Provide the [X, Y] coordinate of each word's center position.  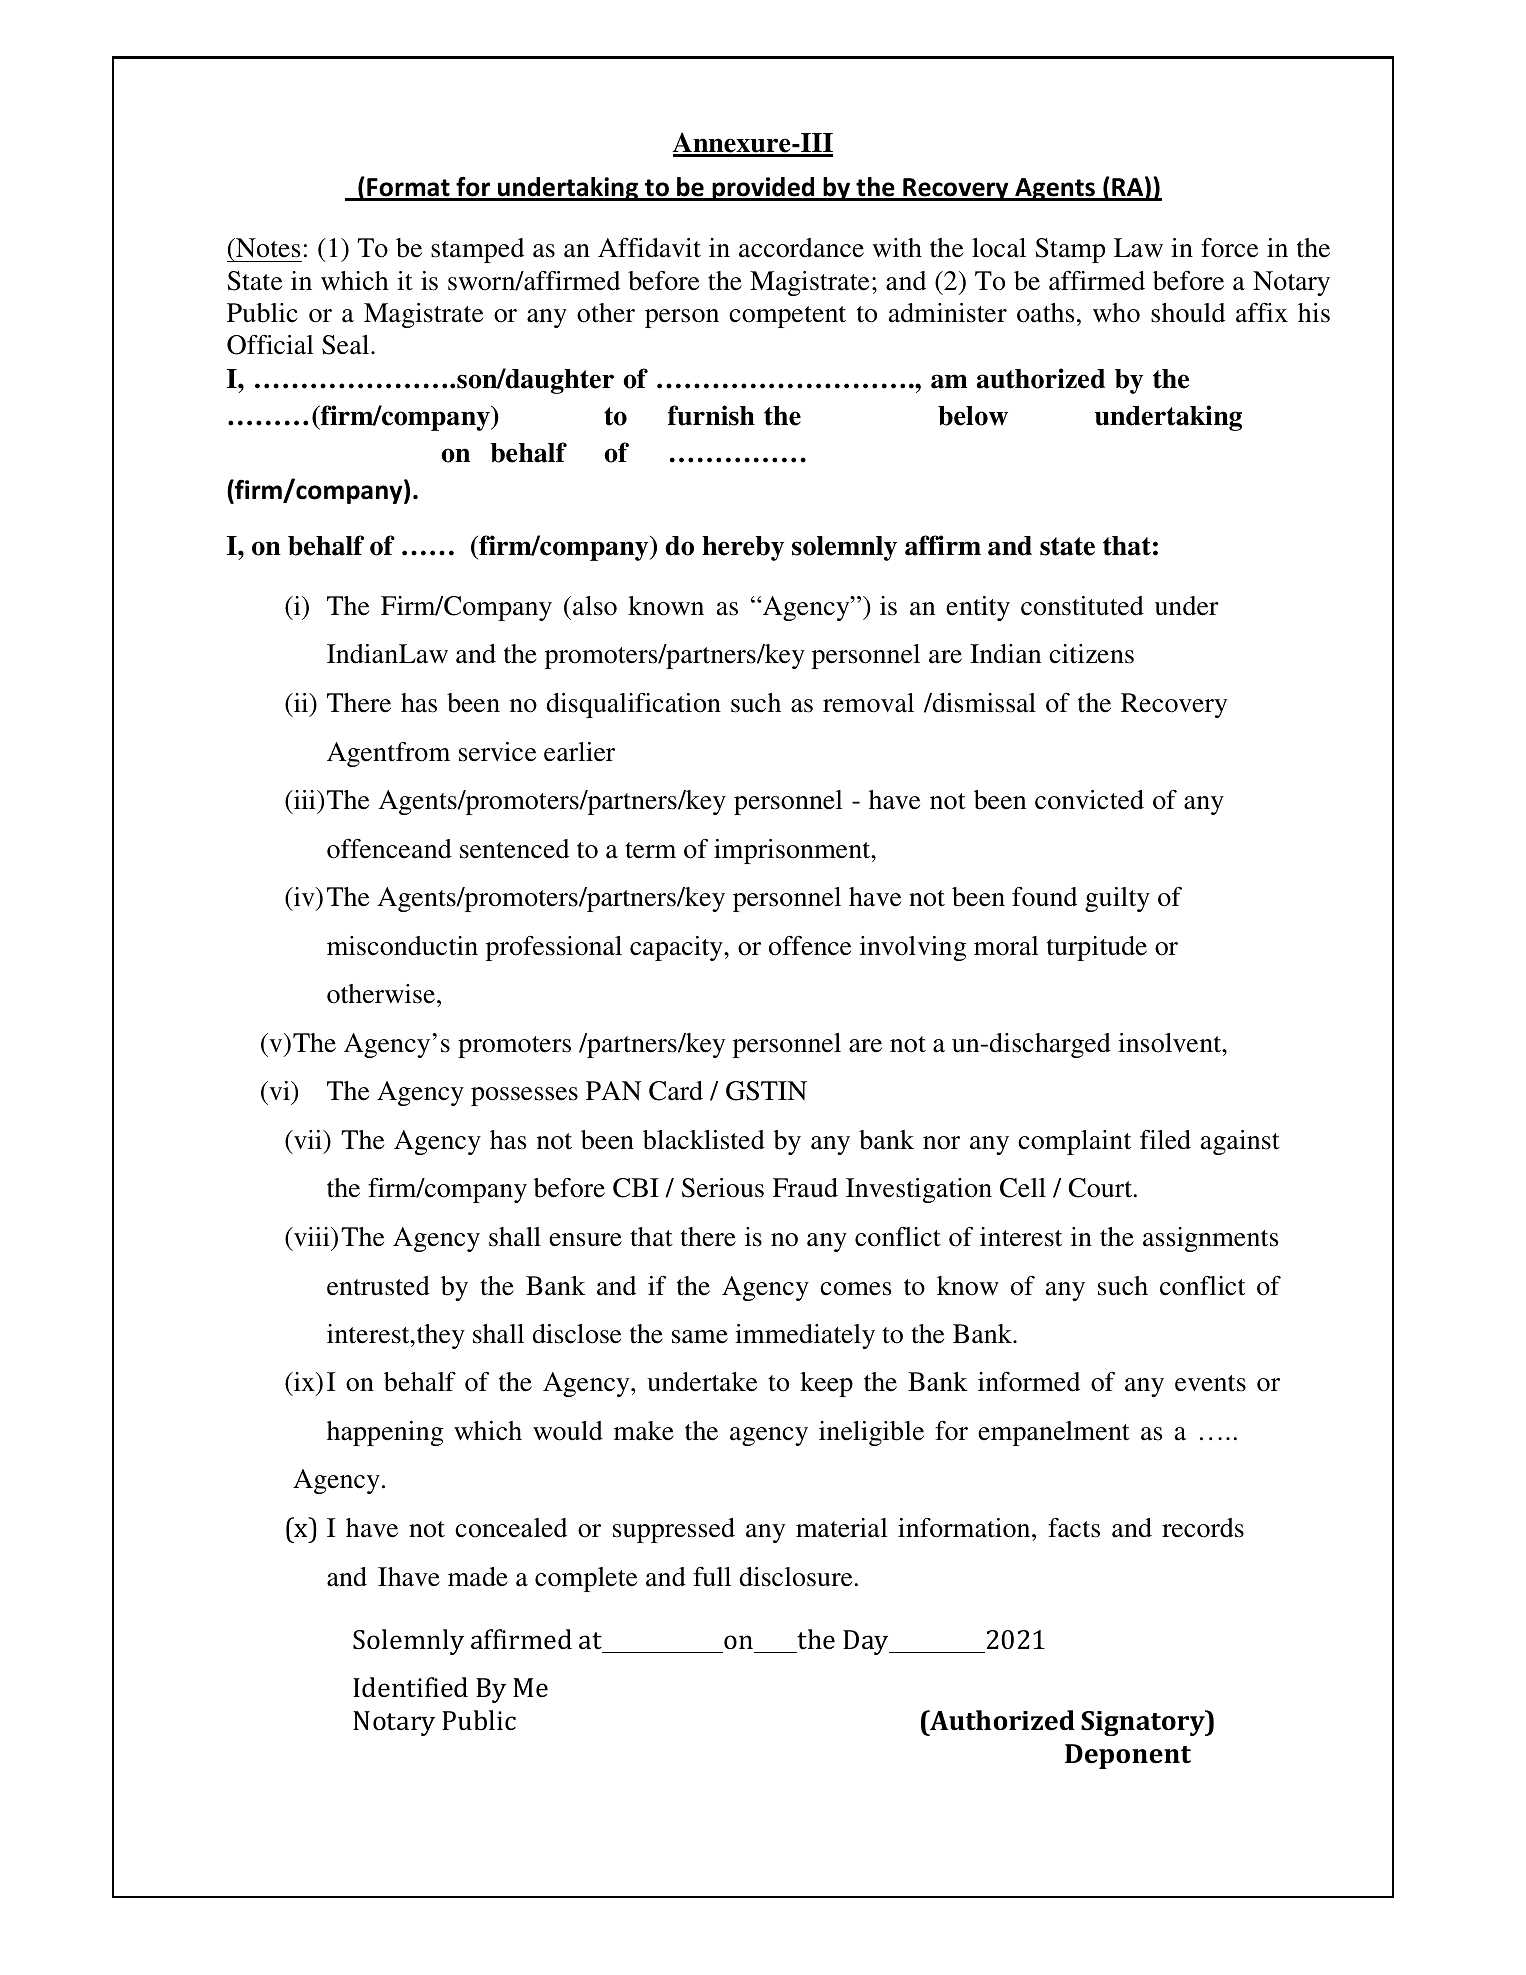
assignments [1211, 1239]
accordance [801, 248]
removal [868, 703]
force [1229, 248]
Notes [267, 248]
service [497, 752]
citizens [1091, 654]
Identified [410, 1687]
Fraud [805, 1188]
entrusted [378, 1286]
